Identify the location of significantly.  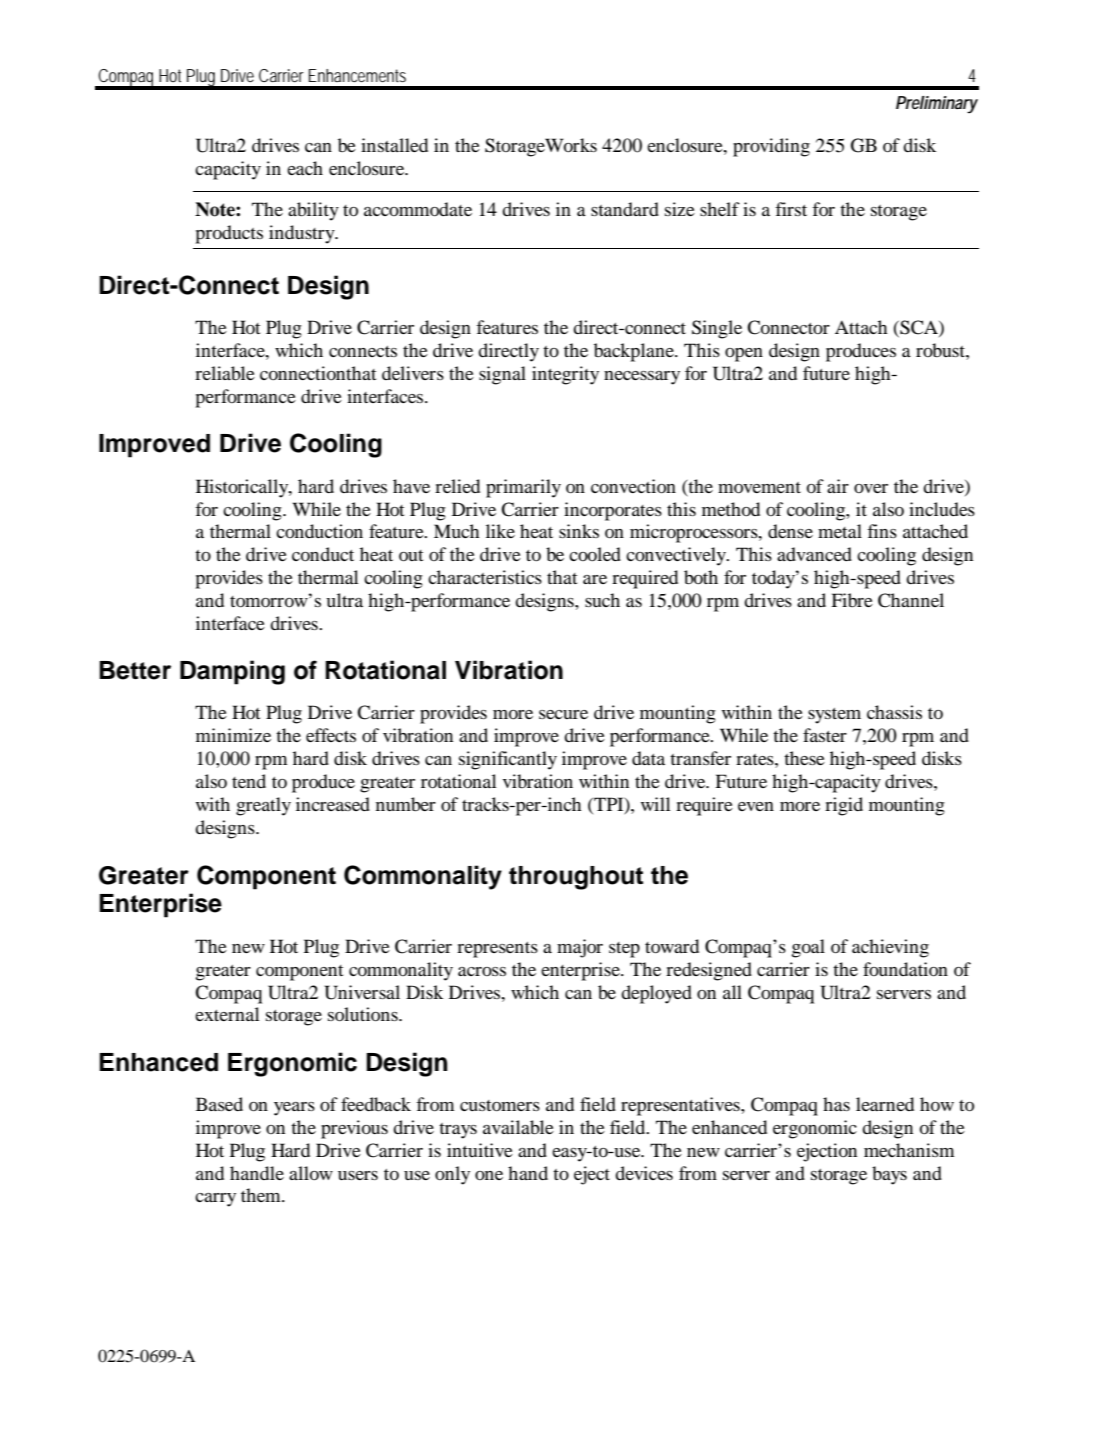
(508, 760).
